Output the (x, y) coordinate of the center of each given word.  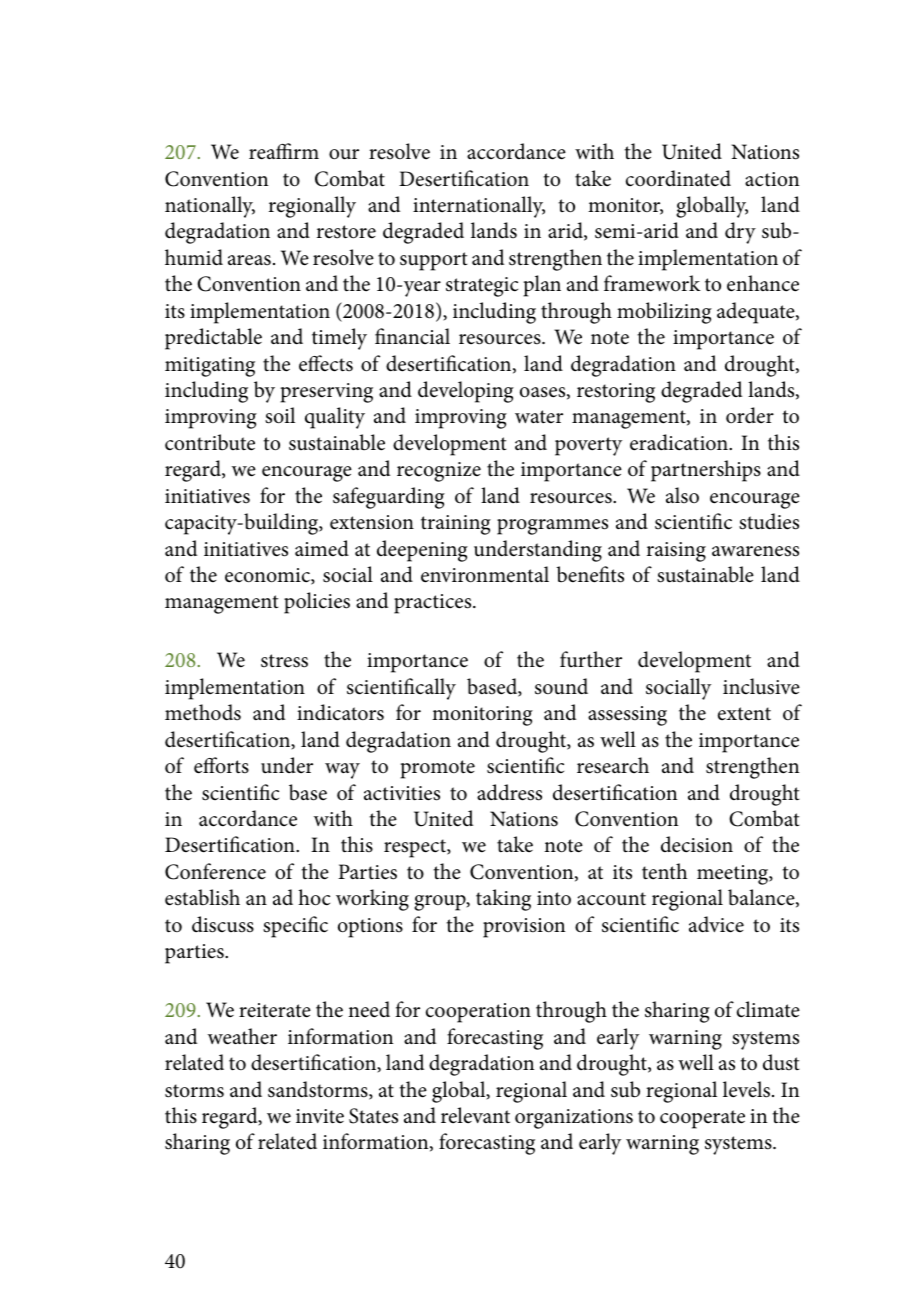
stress (284, 661)
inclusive (761, 686)
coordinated (678, 178)
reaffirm (284, 151)
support (433, 261)
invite (320, 1116)
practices (434, 604)
